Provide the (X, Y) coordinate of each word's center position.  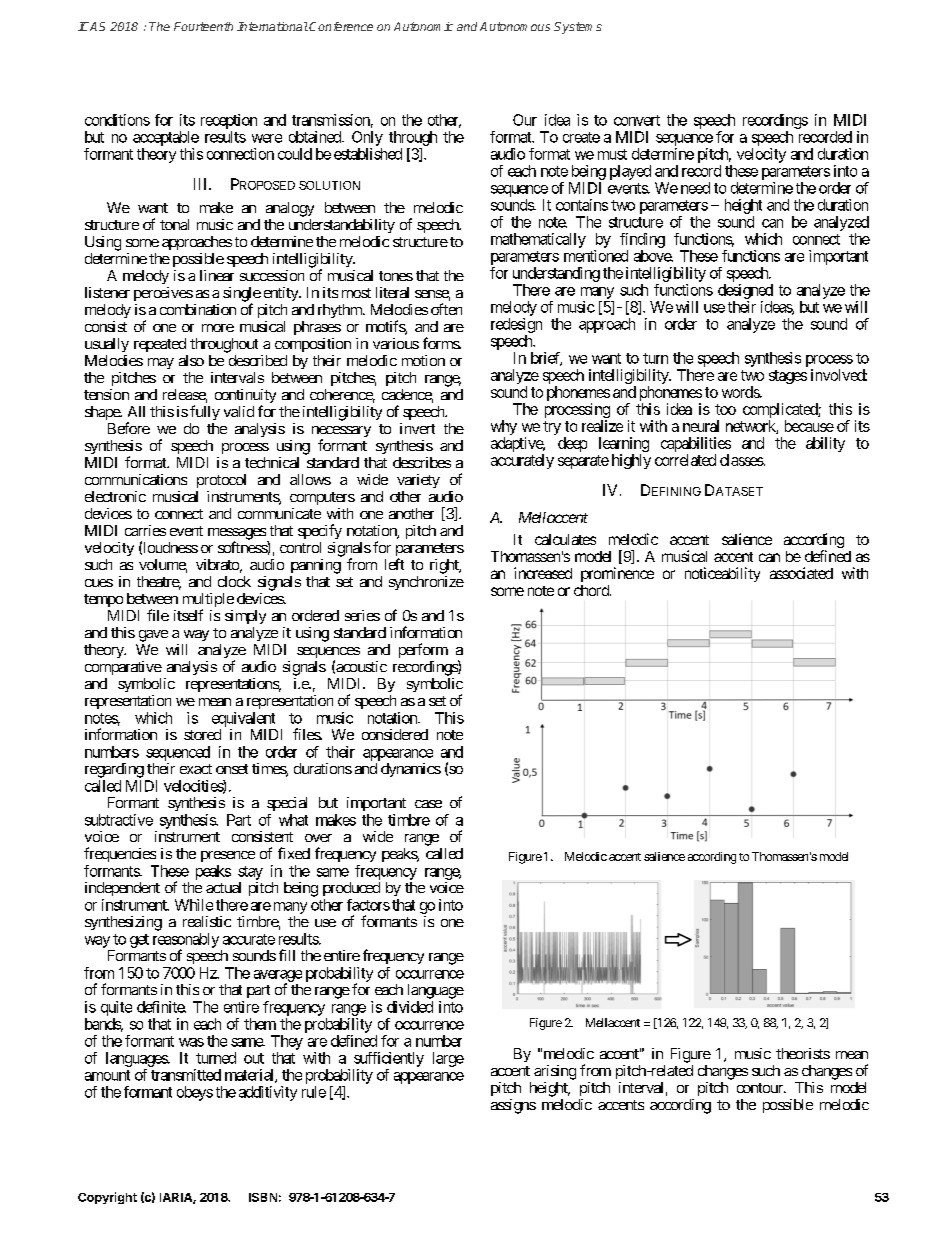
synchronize (426, 583)
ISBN (263, 1197)
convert (637, 120)
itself (188, 615)
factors (368, 905)
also (191, 360)
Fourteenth (203, 26)
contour (761, 1088)
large (448, 1059)
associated (801, 573)
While (194, 905)
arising (555, 1072)
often (446, 309)
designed (745, 291)
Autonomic (423, 26)
